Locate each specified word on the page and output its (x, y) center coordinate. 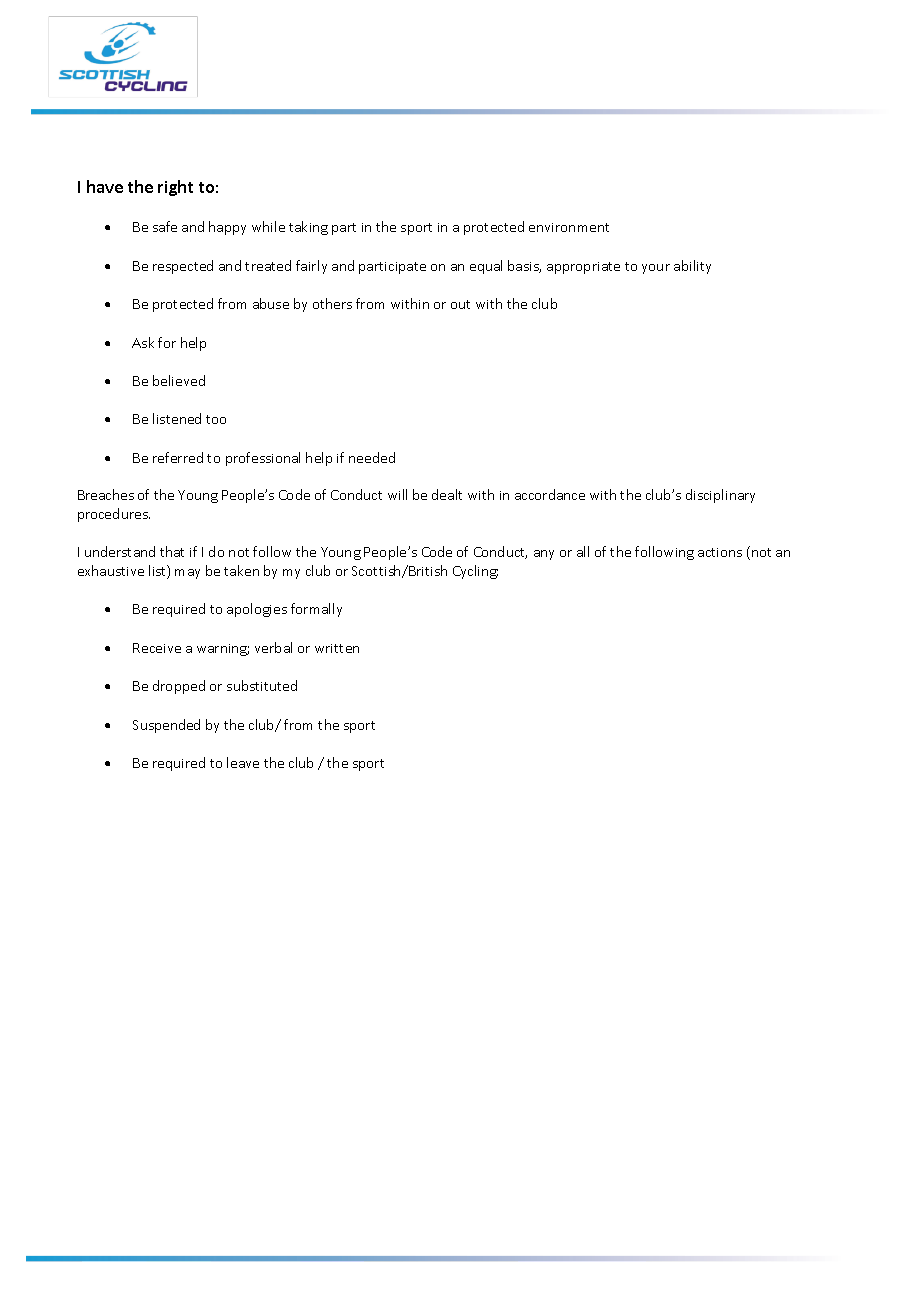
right (175, 188)
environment (569, 227)
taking (308, 228)
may (187, 574)
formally (316, 610)
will (397, 494)
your (656, 269)
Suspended (166, 726)
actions (720, 552)
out (460, 304)
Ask (143, 342)
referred (178, 457)
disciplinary (720, 496)
